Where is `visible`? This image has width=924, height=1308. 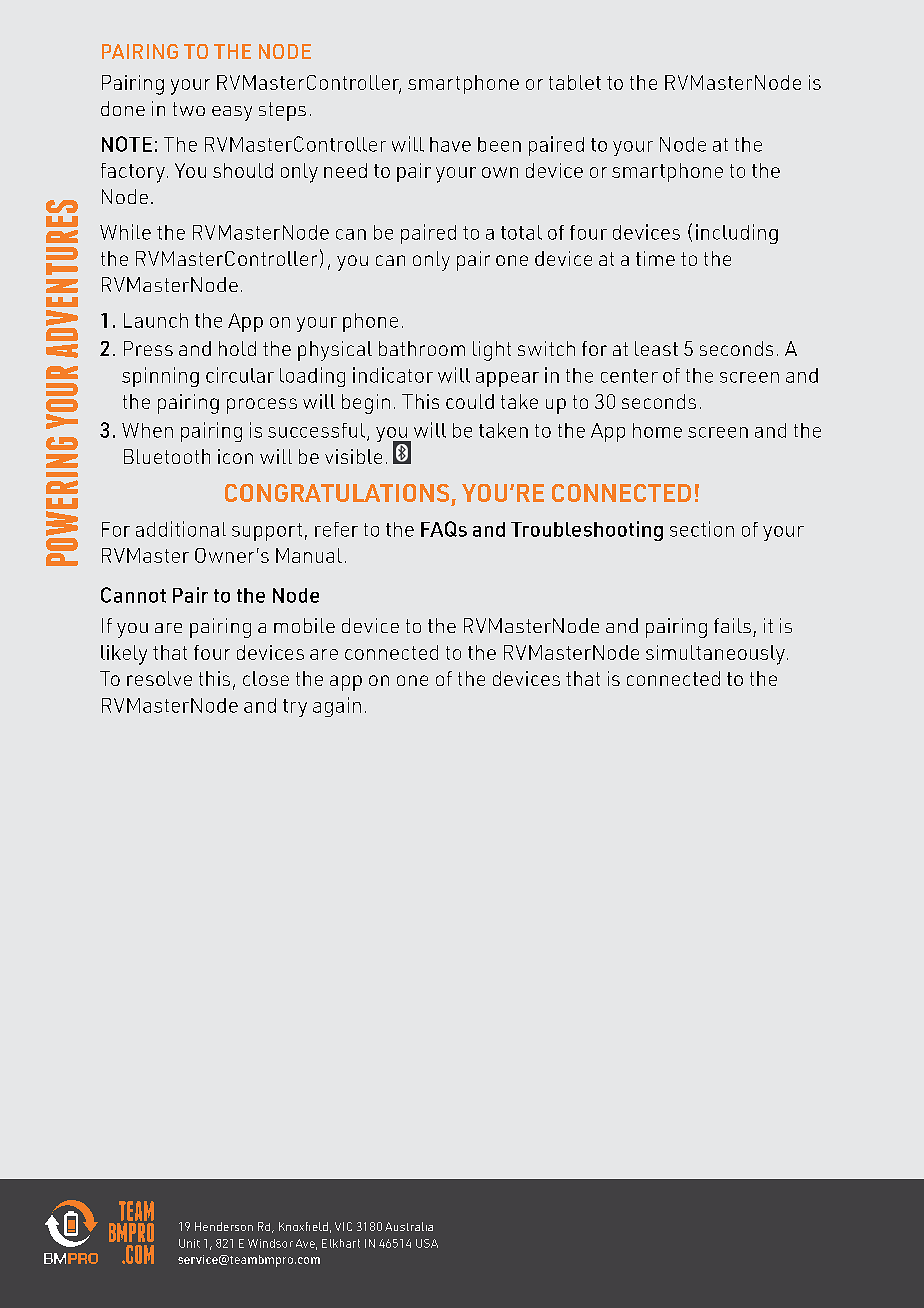
visible is located at coordinates (353, 456).
